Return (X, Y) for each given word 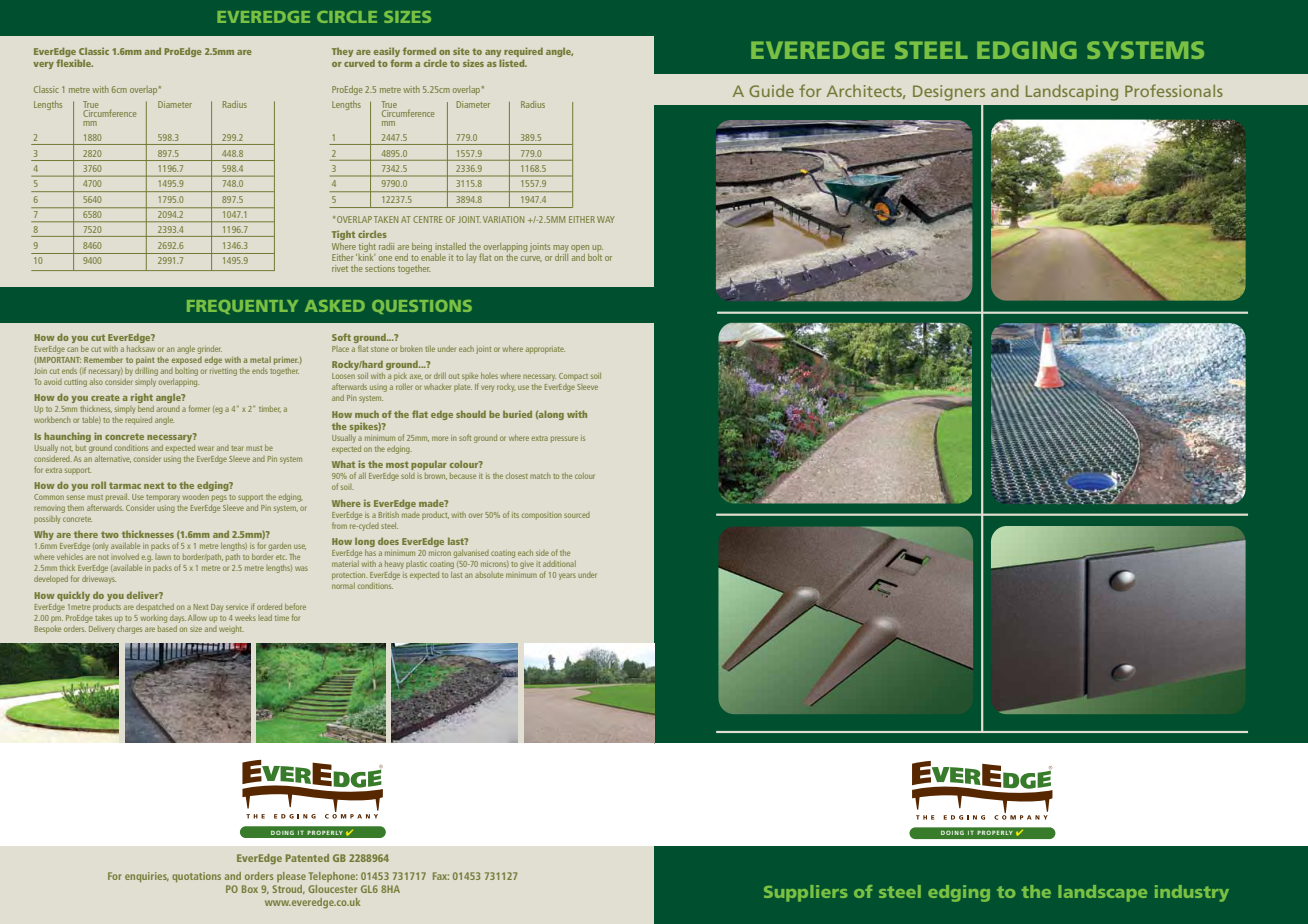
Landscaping (1072, 93)
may (561, 250)
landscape (1102, 893)
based (167, 629)
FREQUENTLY (242, 307)
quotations (196, 877)
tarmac (125, 485)
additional (559, 564)
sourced (577, 515)
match (540, 476)
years (567, 576)
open (580, 250)
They (342, 52)
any (494, 55)
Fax (441, 876)
